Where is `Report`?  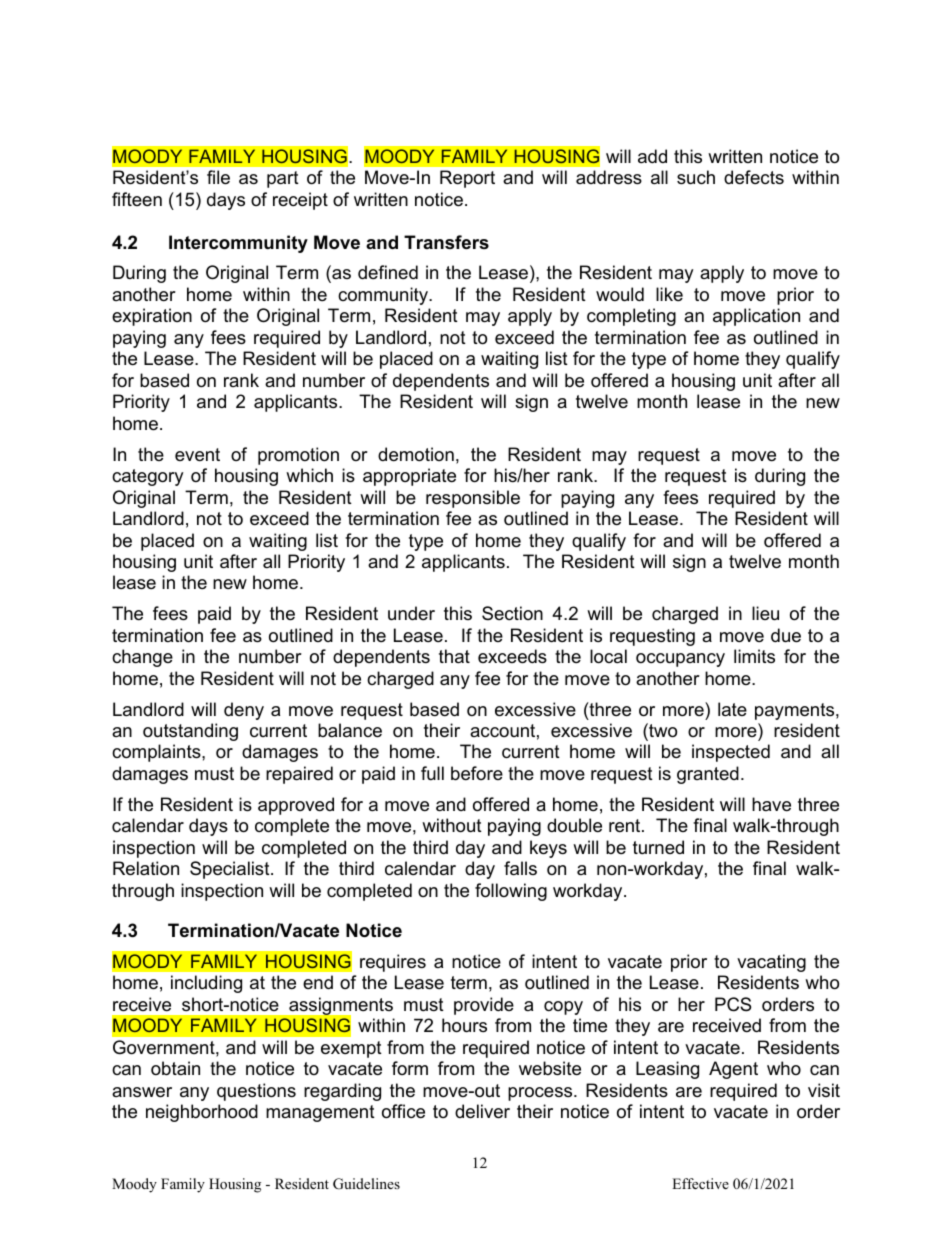 Report is located at coordinates (467, 179).
